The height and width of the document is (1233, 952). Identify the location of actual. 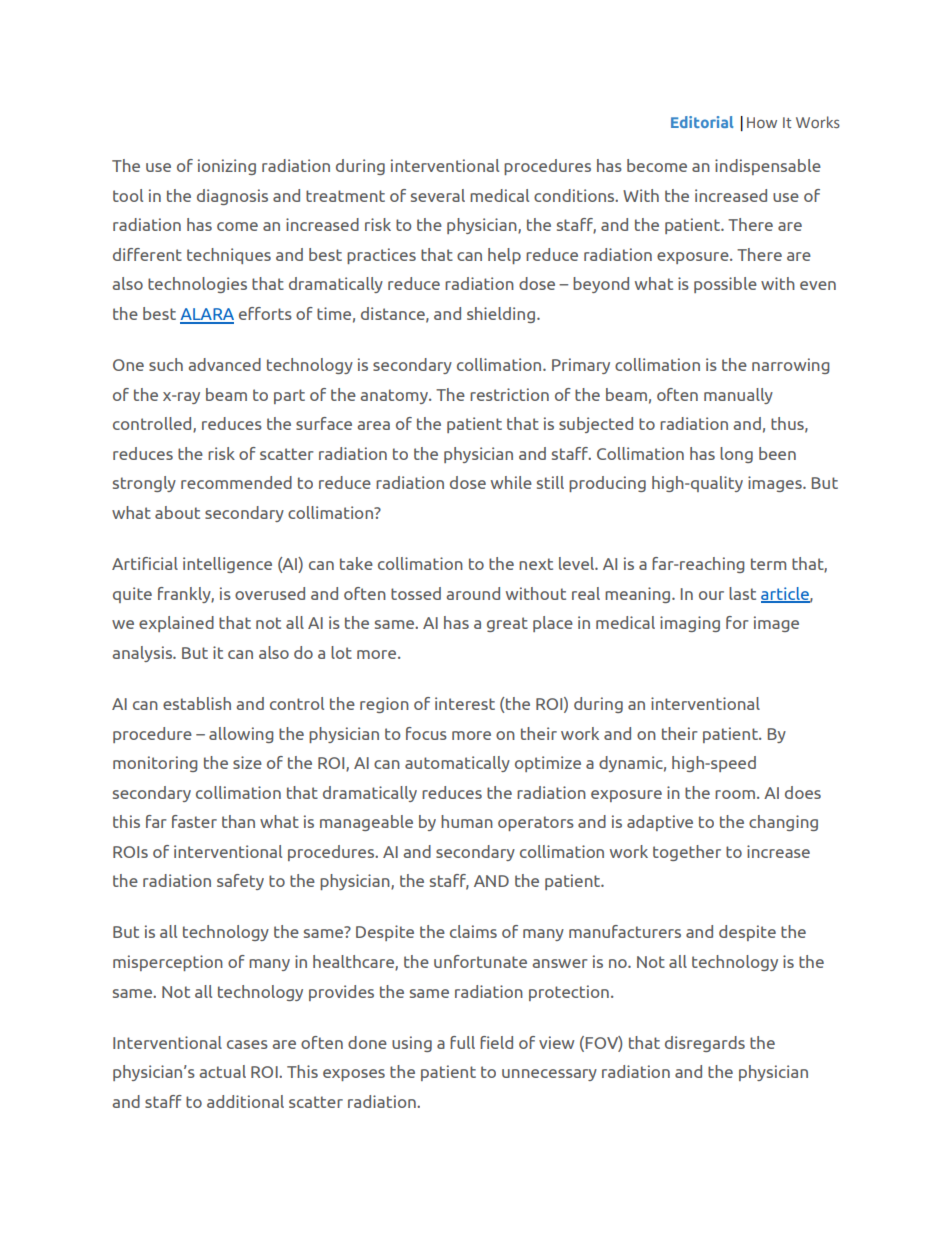
(222, 1071).
